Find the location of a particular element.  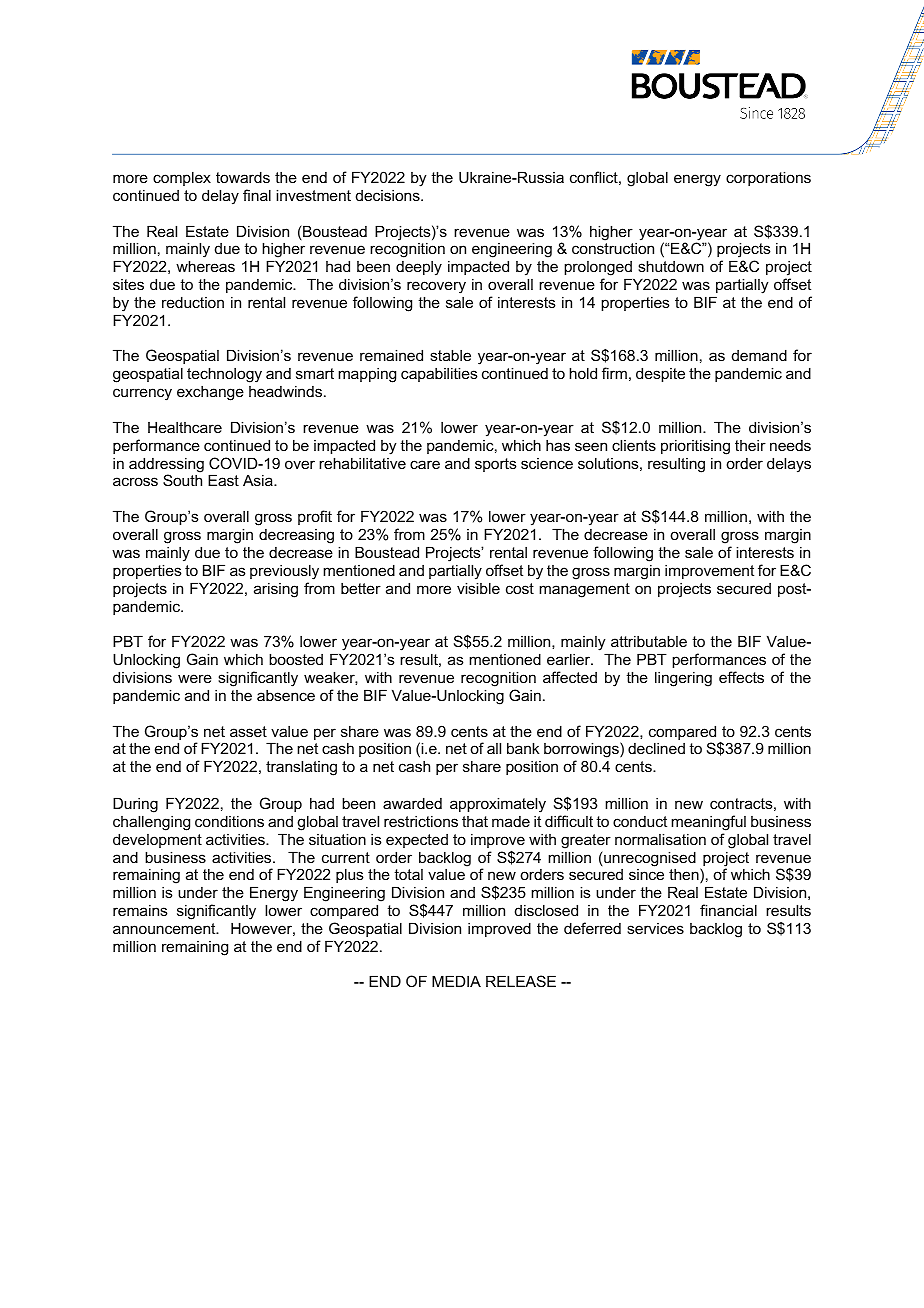

corporations is located at coordinates (768, 178).
